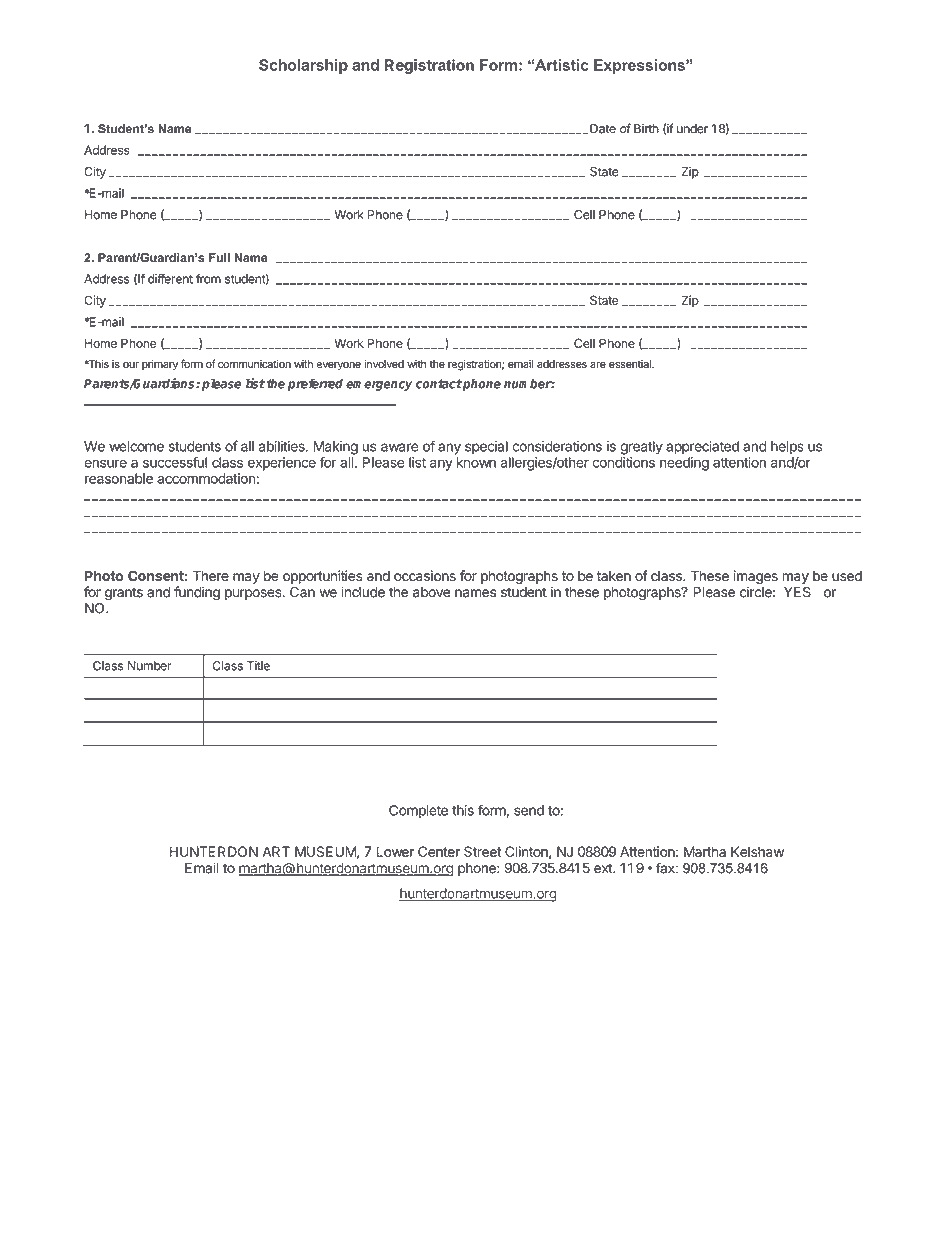 The height and width of the screenshot is (1233, 952). Describe the element at coordinates (384, 364) in the screenshot. I see `involved` at that location.
